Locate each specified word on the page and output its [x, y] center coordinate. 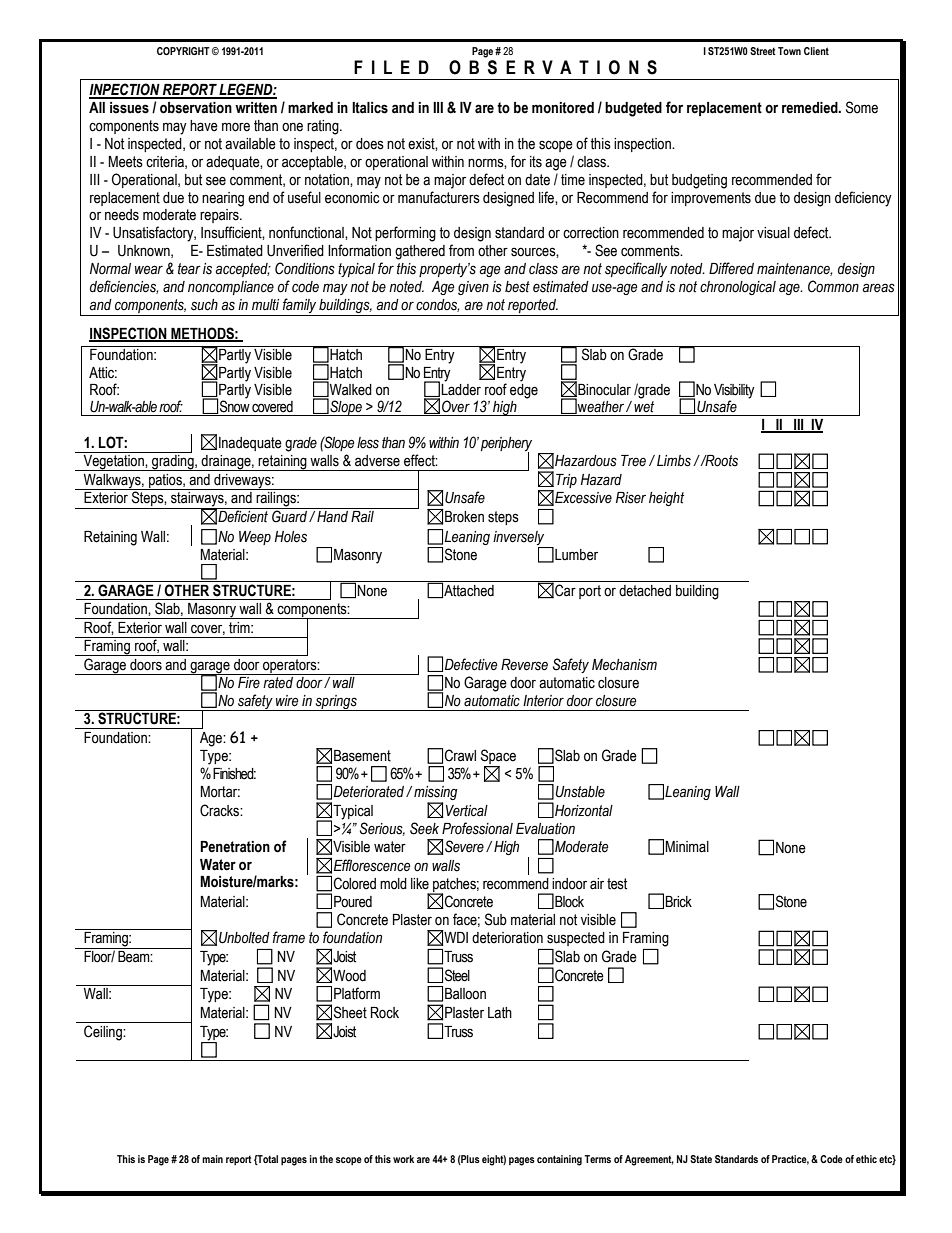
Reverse [524, 665]
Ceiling [104, 1033]
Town [789, 51]
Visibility [734, 391]
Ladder [461, 388]
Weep [255, 538]
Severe [463, 847]
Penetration [235, 847]
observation [196, 108]
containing [559, 1160]
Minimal [687, 847]
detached [645, 591]
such [204, 305]
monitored [563, 108]
